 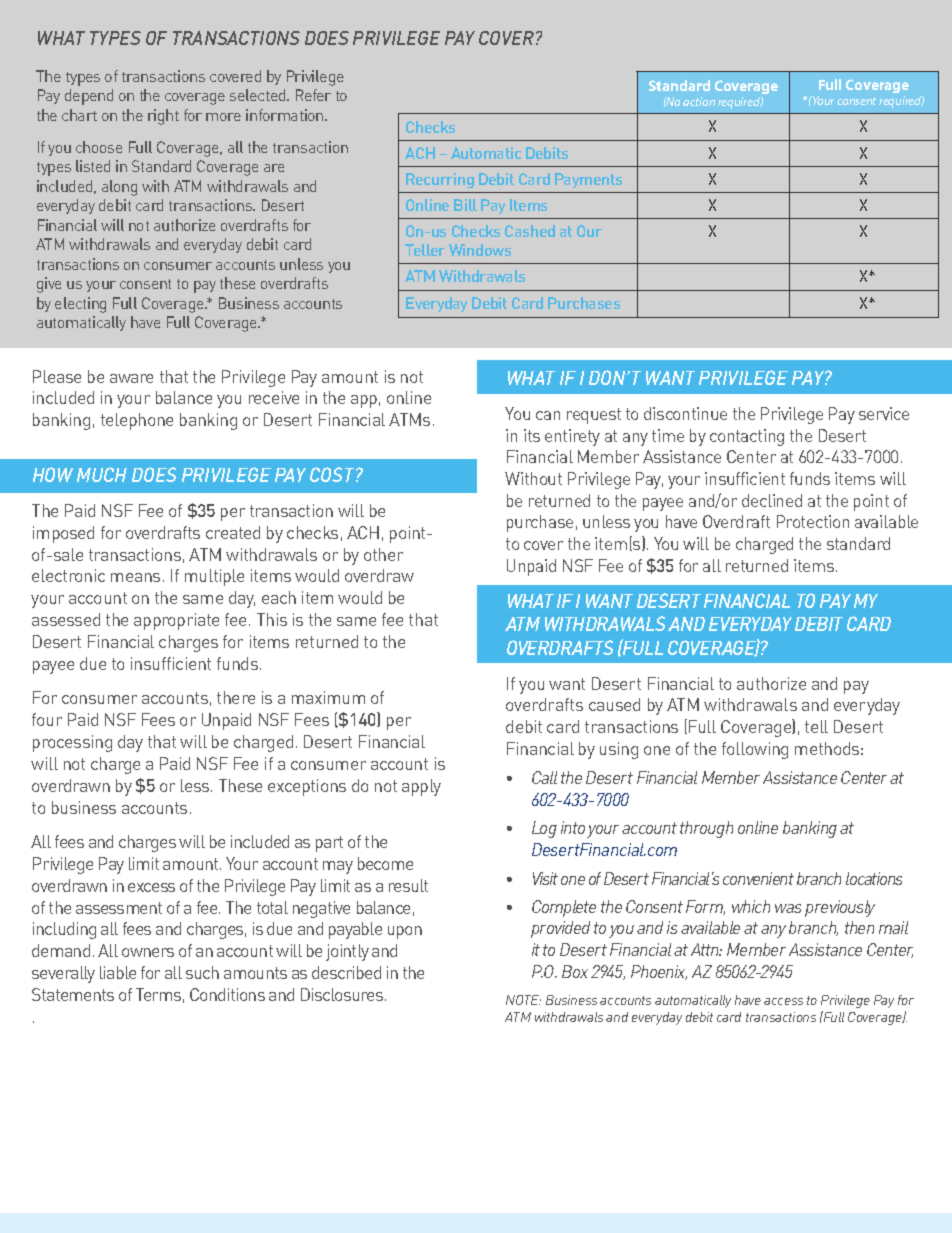 What do you see at coordinates (783, 1001) in the page?
I see `access` at bounding box center [783, 1001].
